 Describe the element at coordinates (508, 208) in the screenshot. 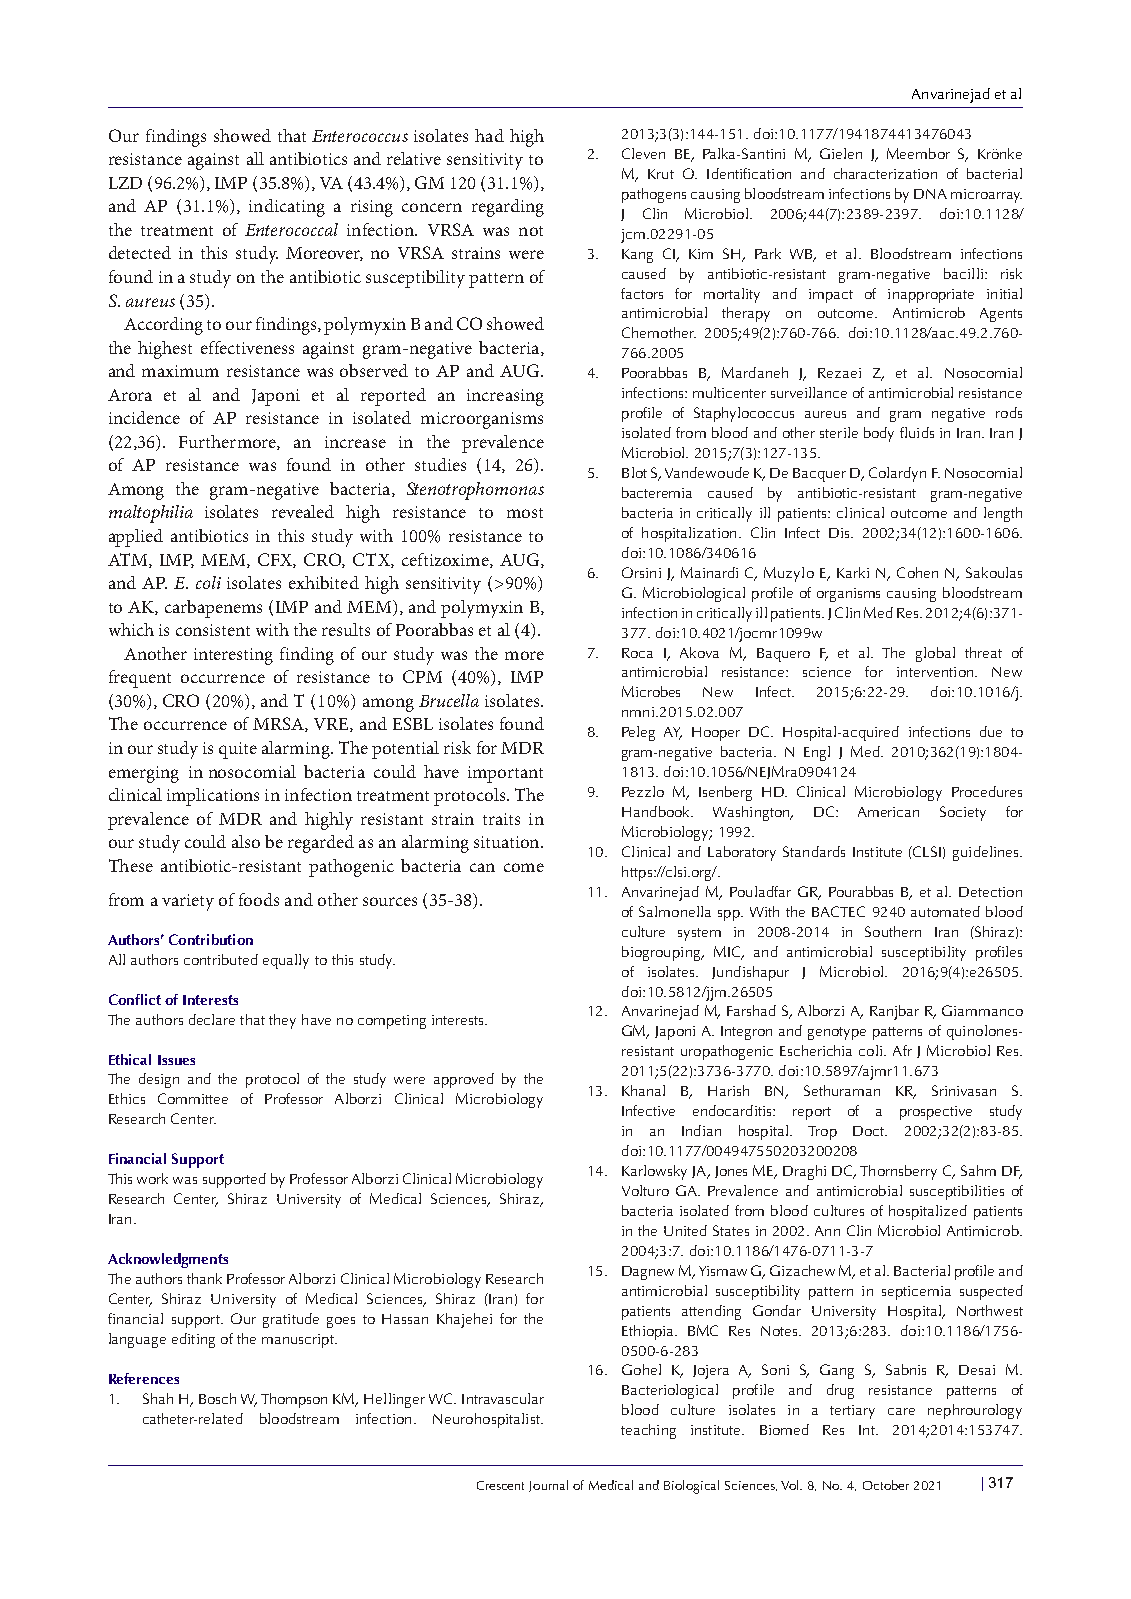

I see `regarding` at that location.
